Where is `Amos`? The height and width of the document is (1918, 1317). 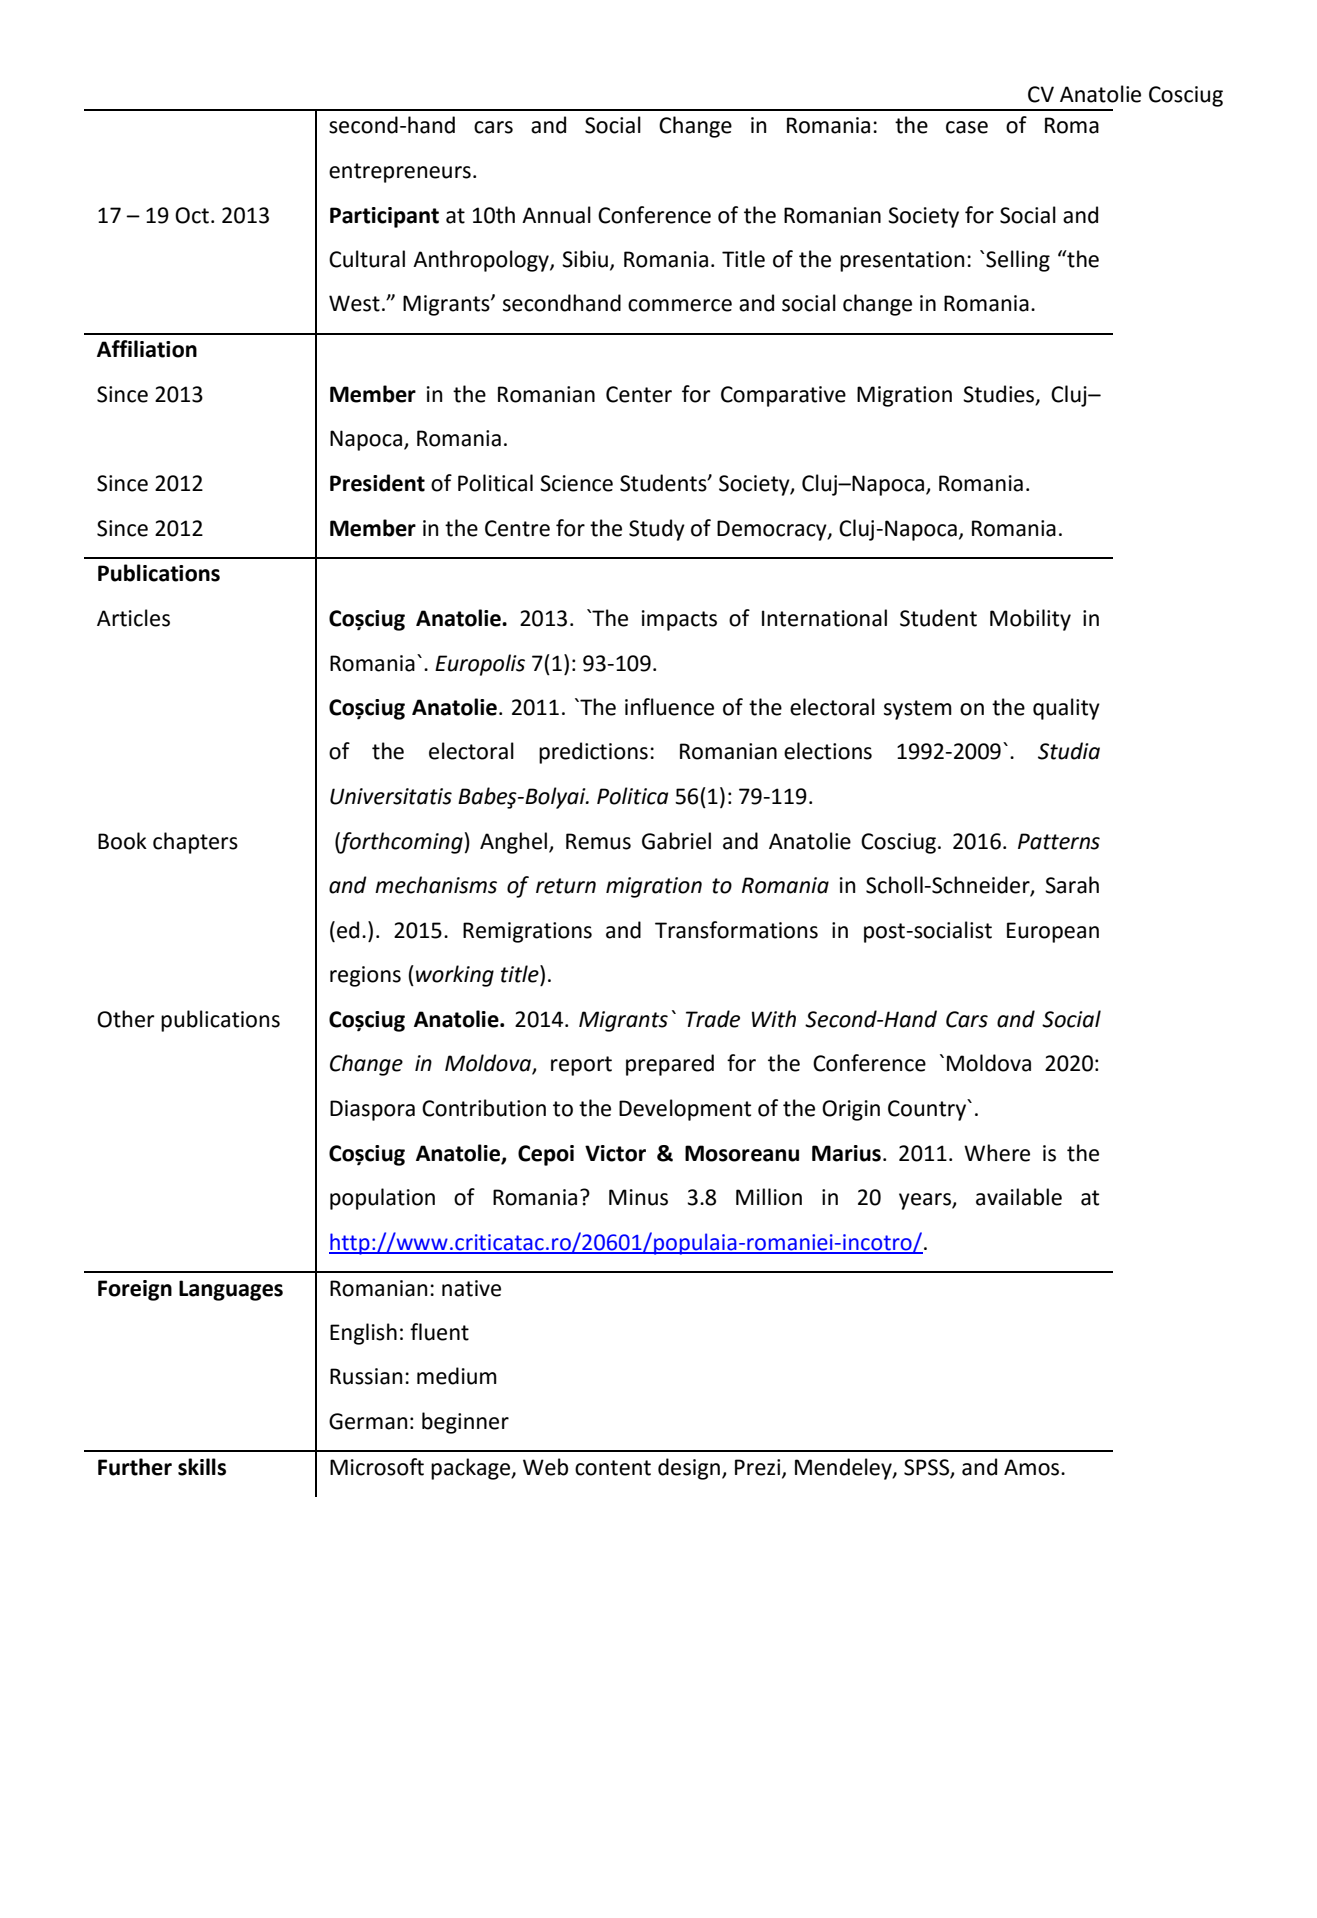
Amos is located at coordinates (1033, 1467).
